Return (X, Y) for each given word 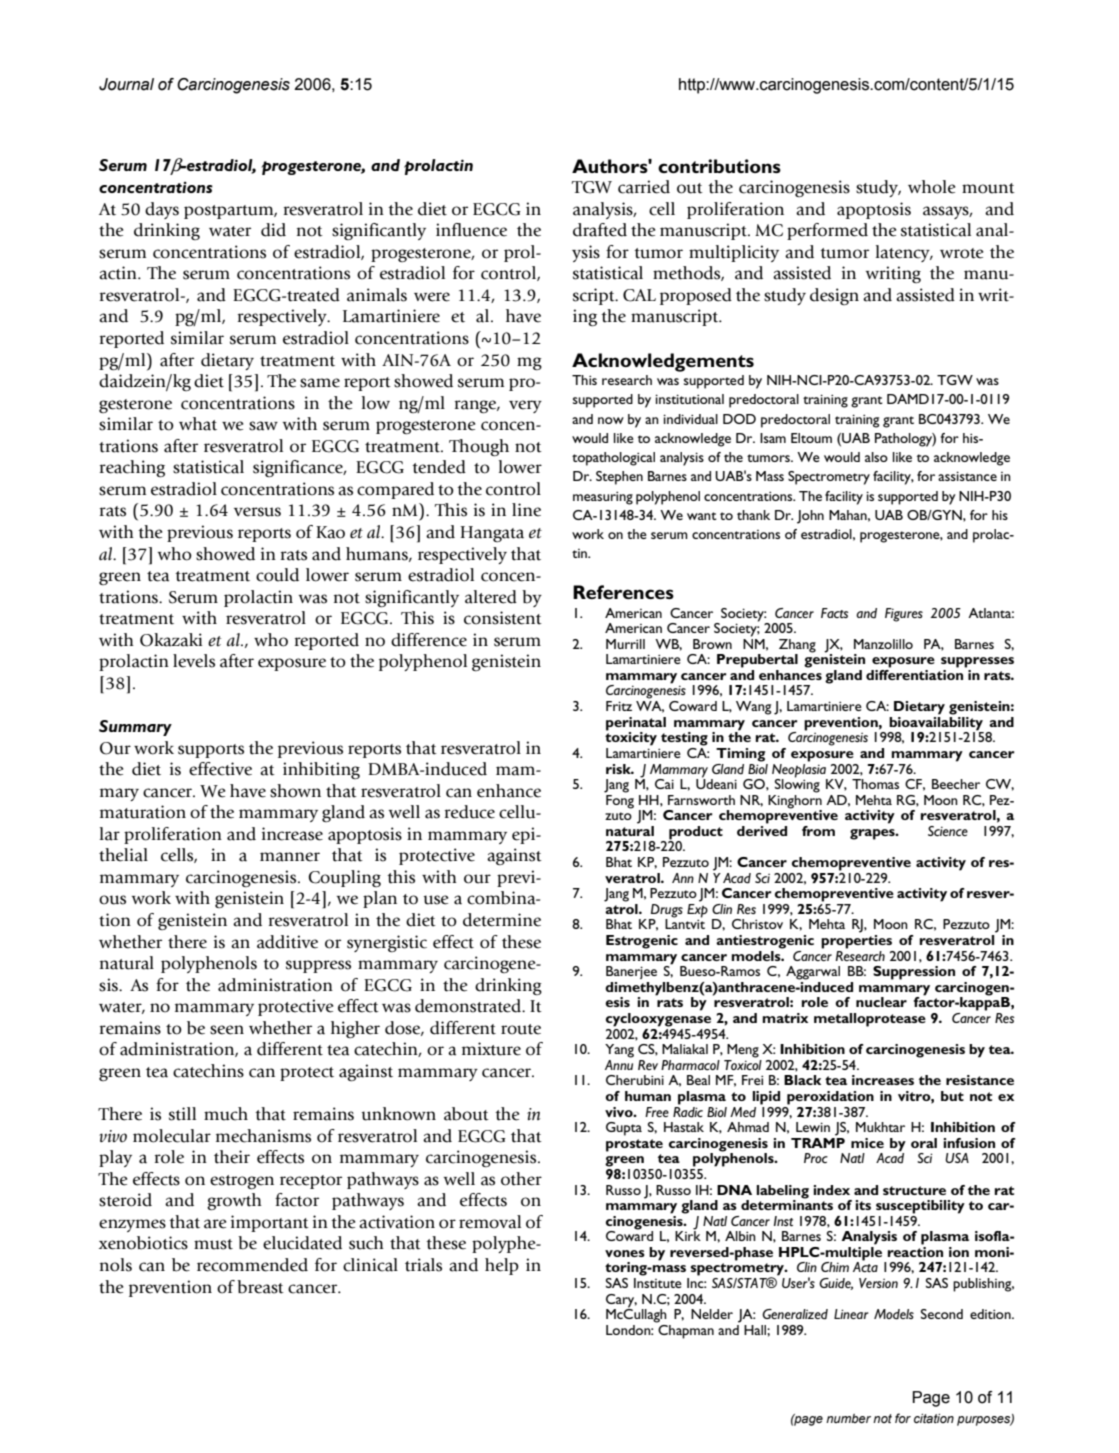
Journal (126, 84)
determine (502, 920)
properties (856, 940)
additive (287, 942)
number (848, 1418)
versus (257, 512)
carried (644, 187)
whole (931, 187)
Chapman (685, 1330)
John (810, 517)
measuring (603, 498)
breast (260, 1287)
